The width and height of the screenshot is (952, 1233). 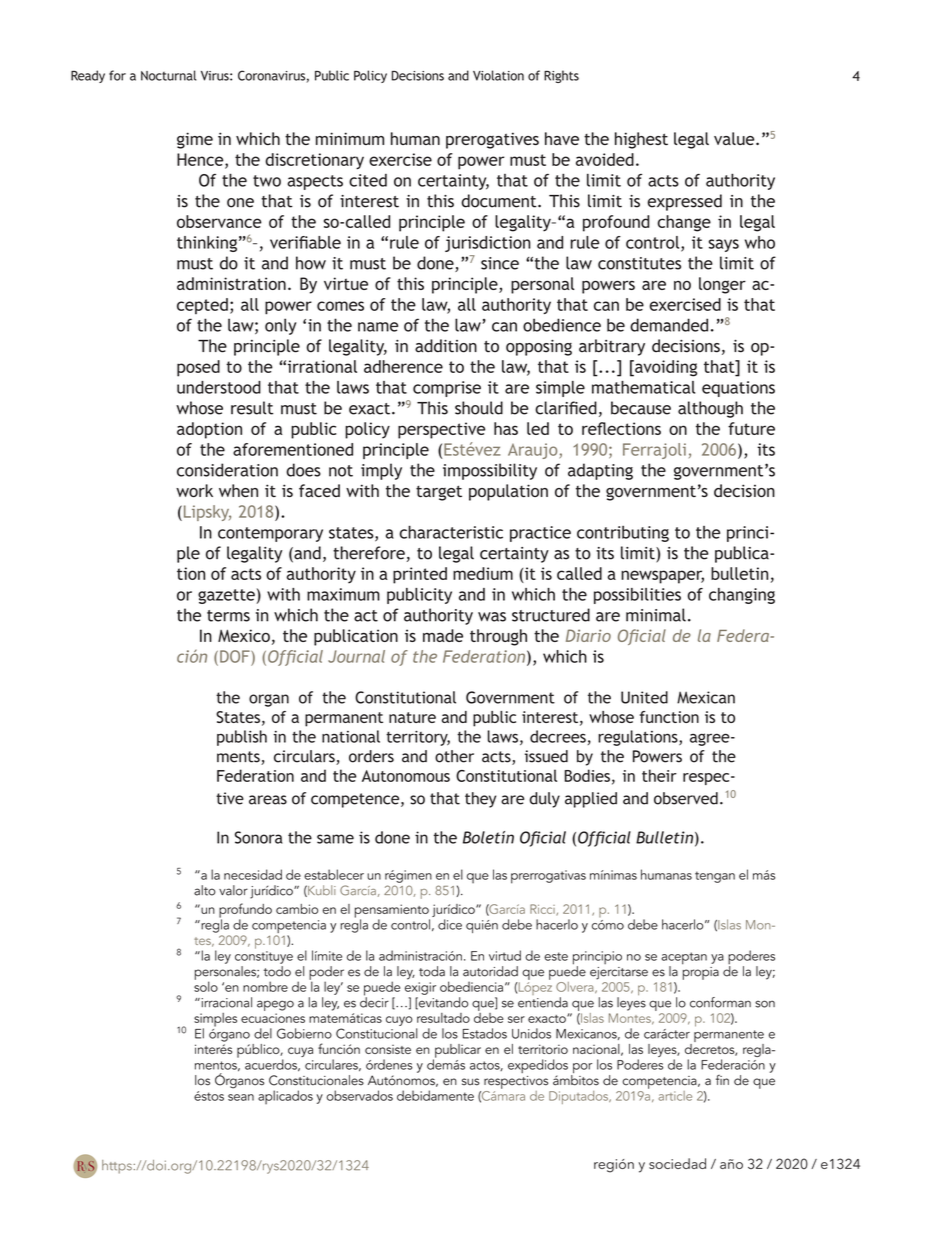 I want to click on sus, so click(x=471, y=1082).
